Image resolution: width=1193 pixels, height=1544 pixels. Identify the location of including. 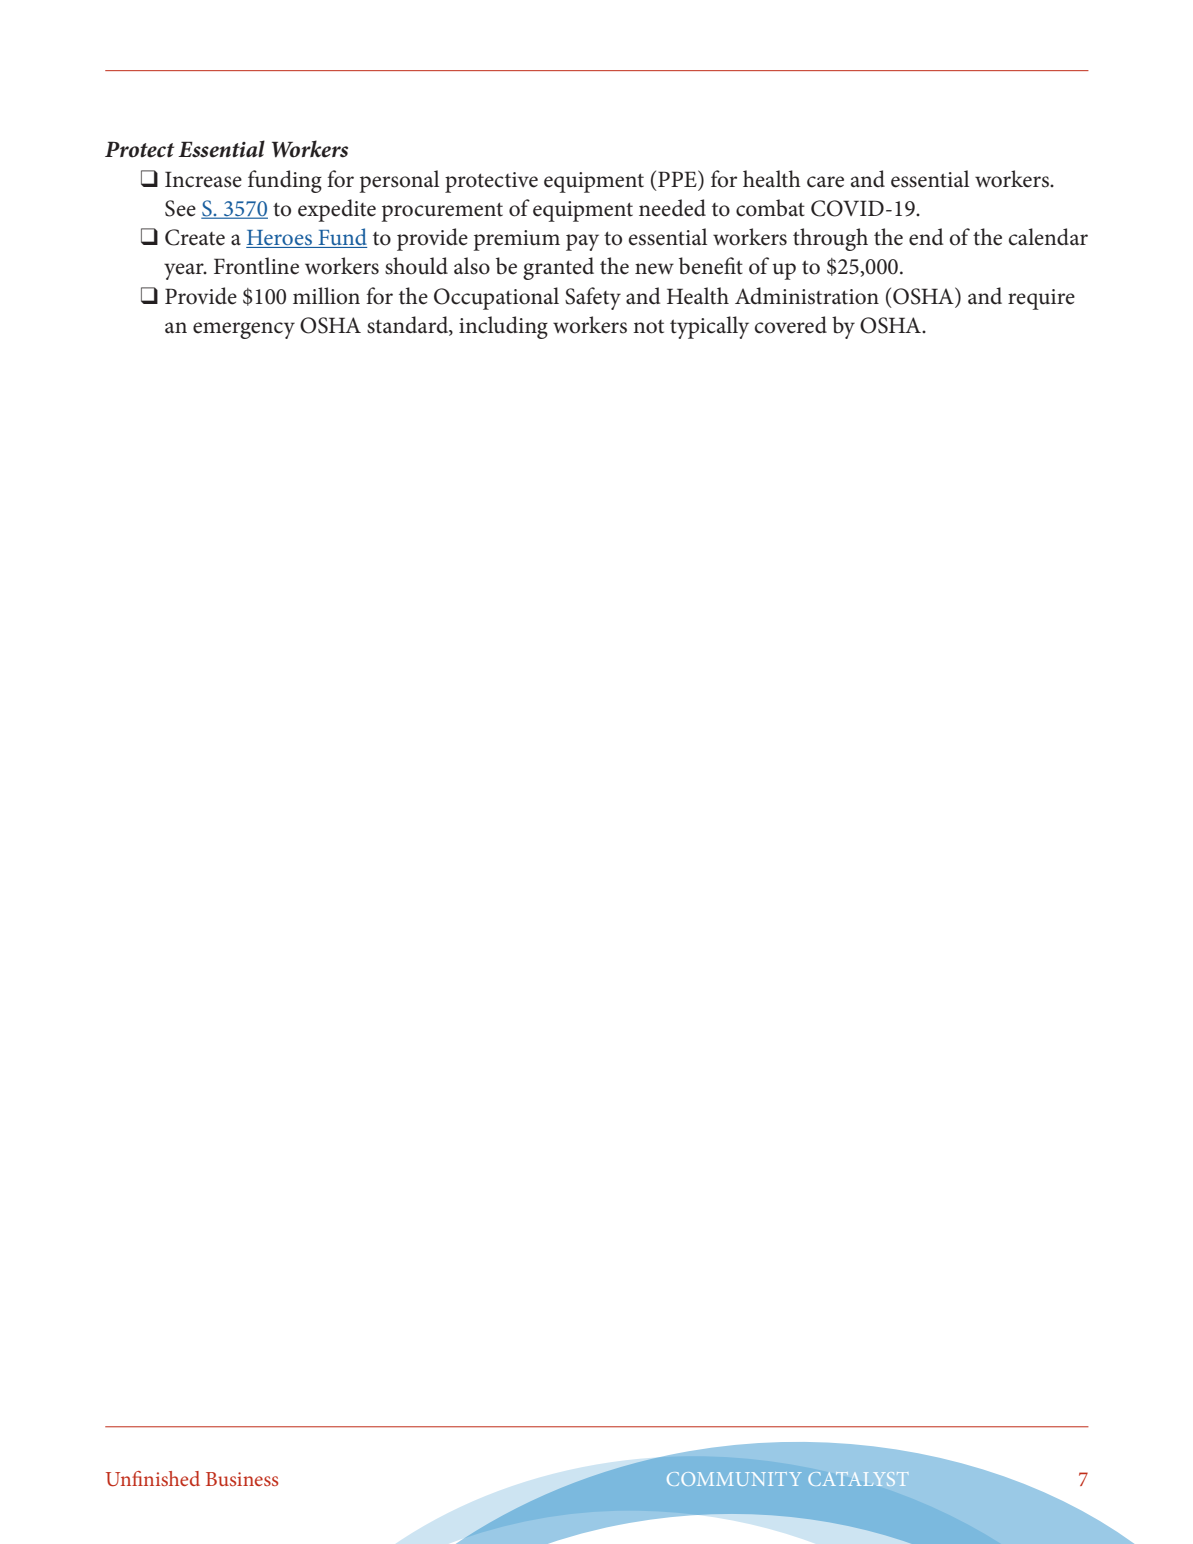
(503, 327).
